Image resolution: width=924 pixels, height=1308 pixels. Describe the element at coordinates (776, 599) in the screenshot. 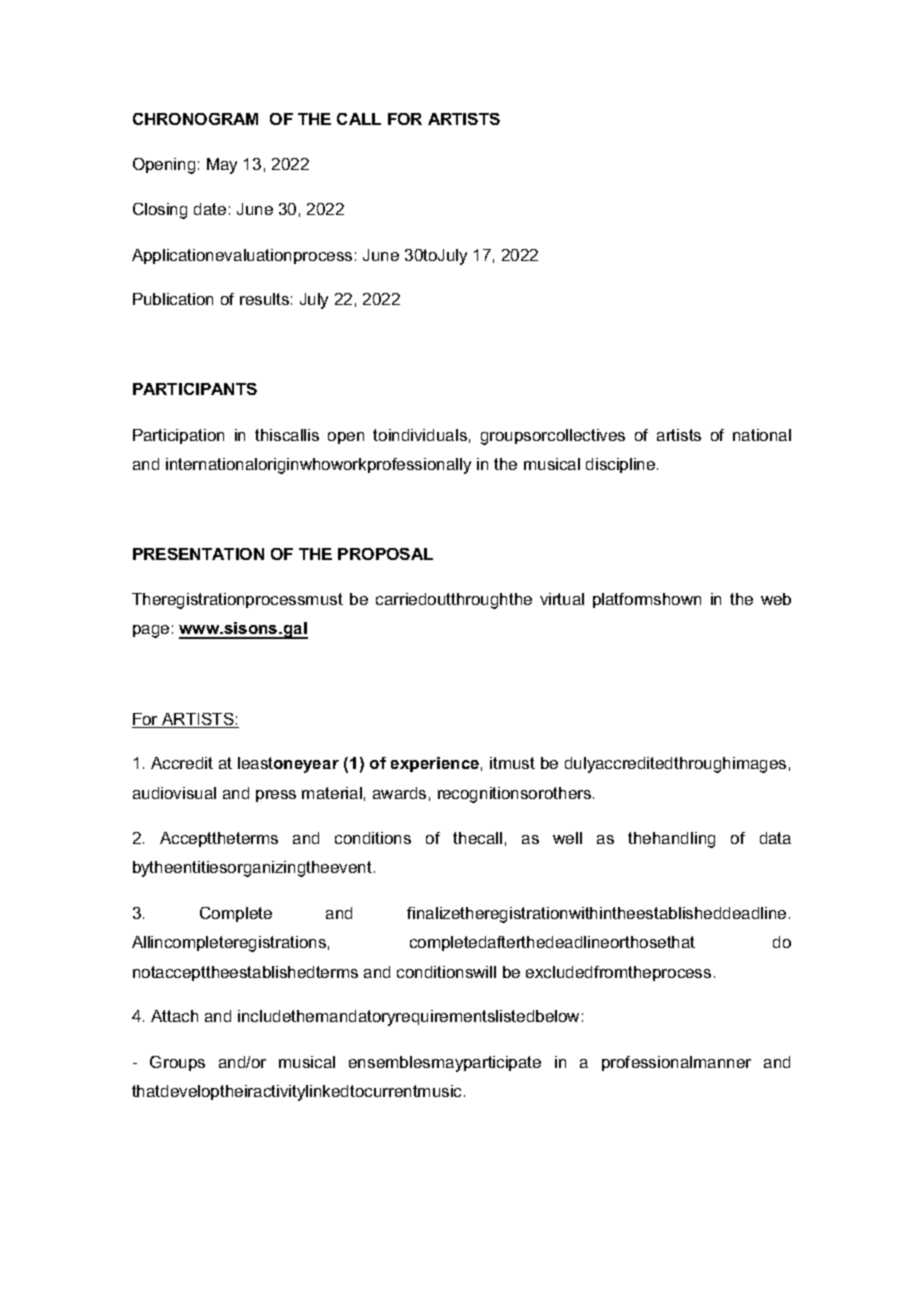

I see `web` at that location.
